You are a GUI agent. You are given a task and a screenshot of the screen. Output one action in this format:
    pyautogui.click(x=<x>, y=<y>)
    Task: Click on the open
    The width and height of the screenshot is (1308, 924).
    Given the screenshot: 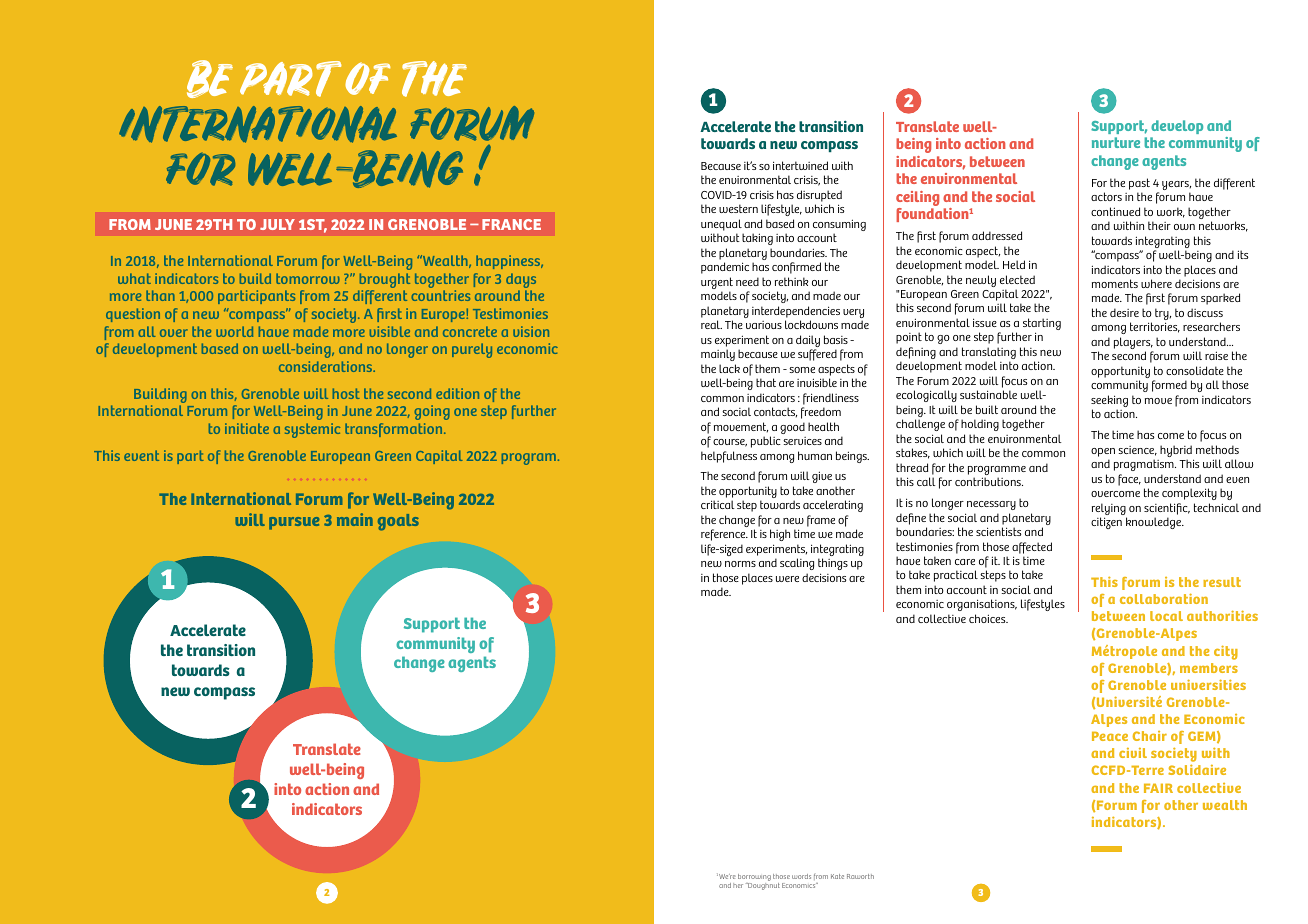 What is the action you would take?
    pyautogui.click(x=1103, y=452)
